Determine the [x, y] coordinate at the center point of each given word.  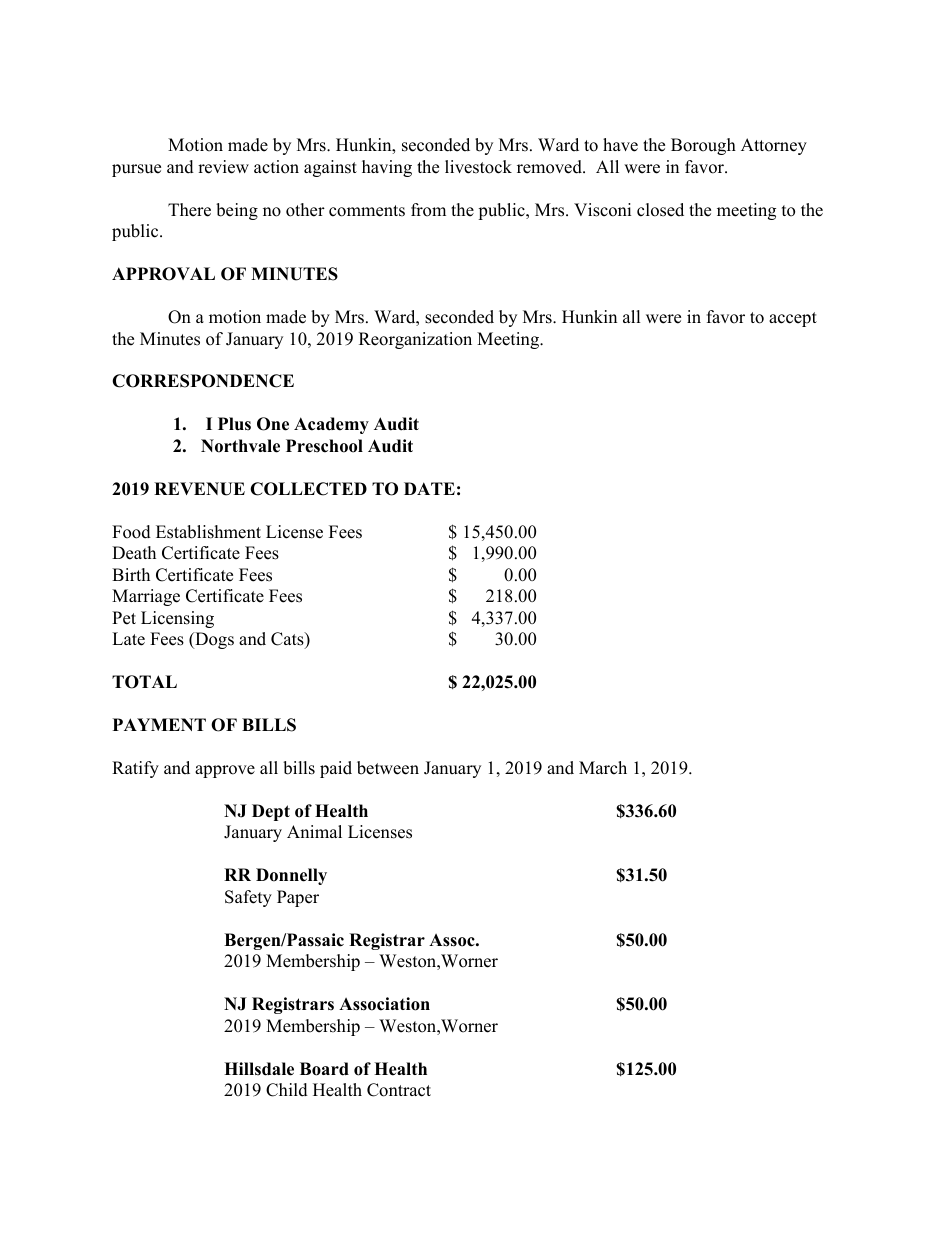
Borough [703, 146]
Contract [399, 1090]
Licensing [177, 619]
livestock [478, 167]
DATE [429, 488]
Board [324, 1069]
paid [336, 769]
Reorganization [415, 340]
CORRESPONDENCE [203, 381]
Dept [271, 812]
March [603, 768]
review [223, 167]
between [388, 768]
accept [793, 319]
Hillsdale [259, 1069]
